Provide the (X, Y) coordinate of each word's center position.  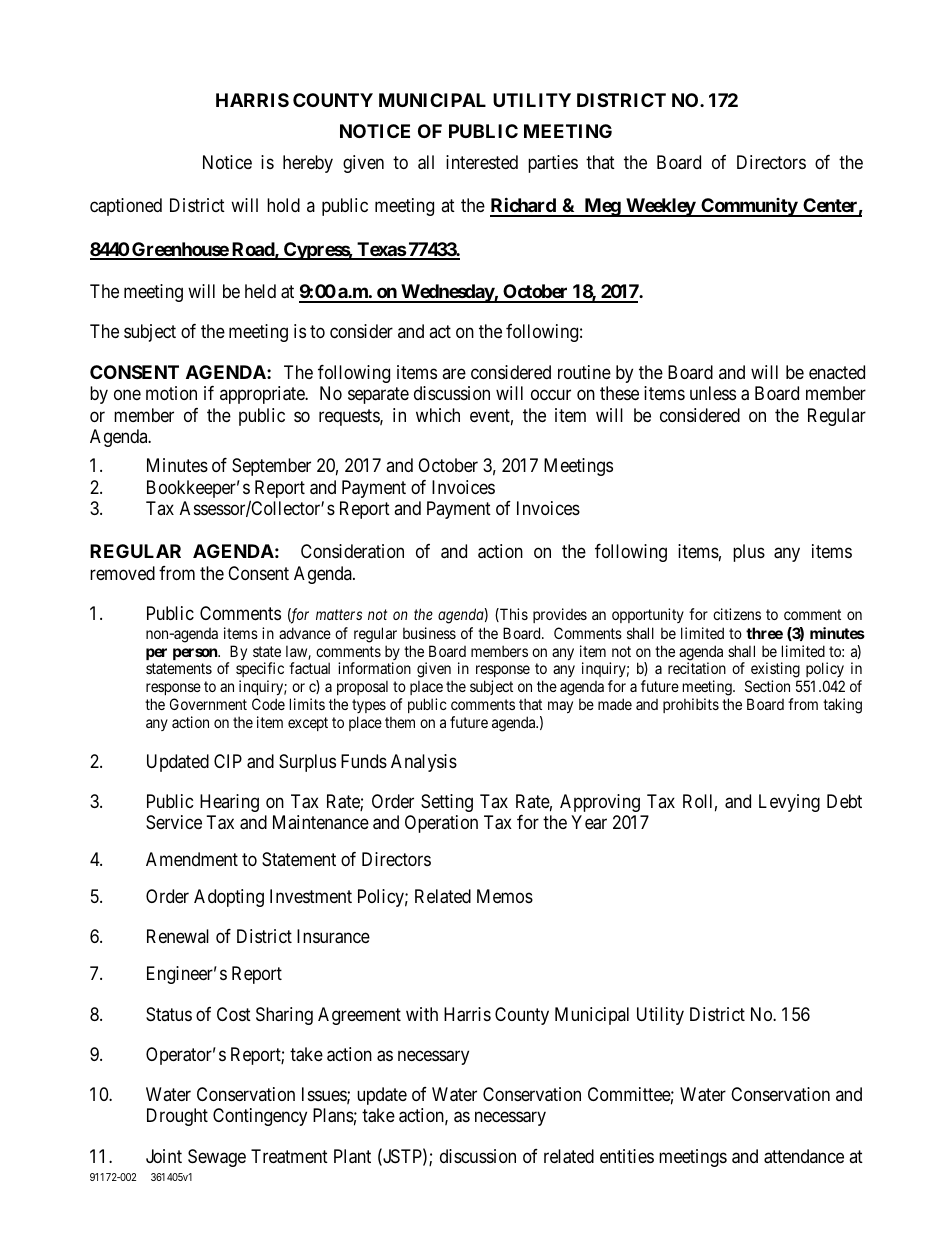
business (429, 633)
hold (283, 205)
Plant (352, 1156)
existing (775, 671)
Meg (602, 207)
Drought (177, 1117)
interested (482, 162)
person (196, 654)
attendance (804, 1156)
